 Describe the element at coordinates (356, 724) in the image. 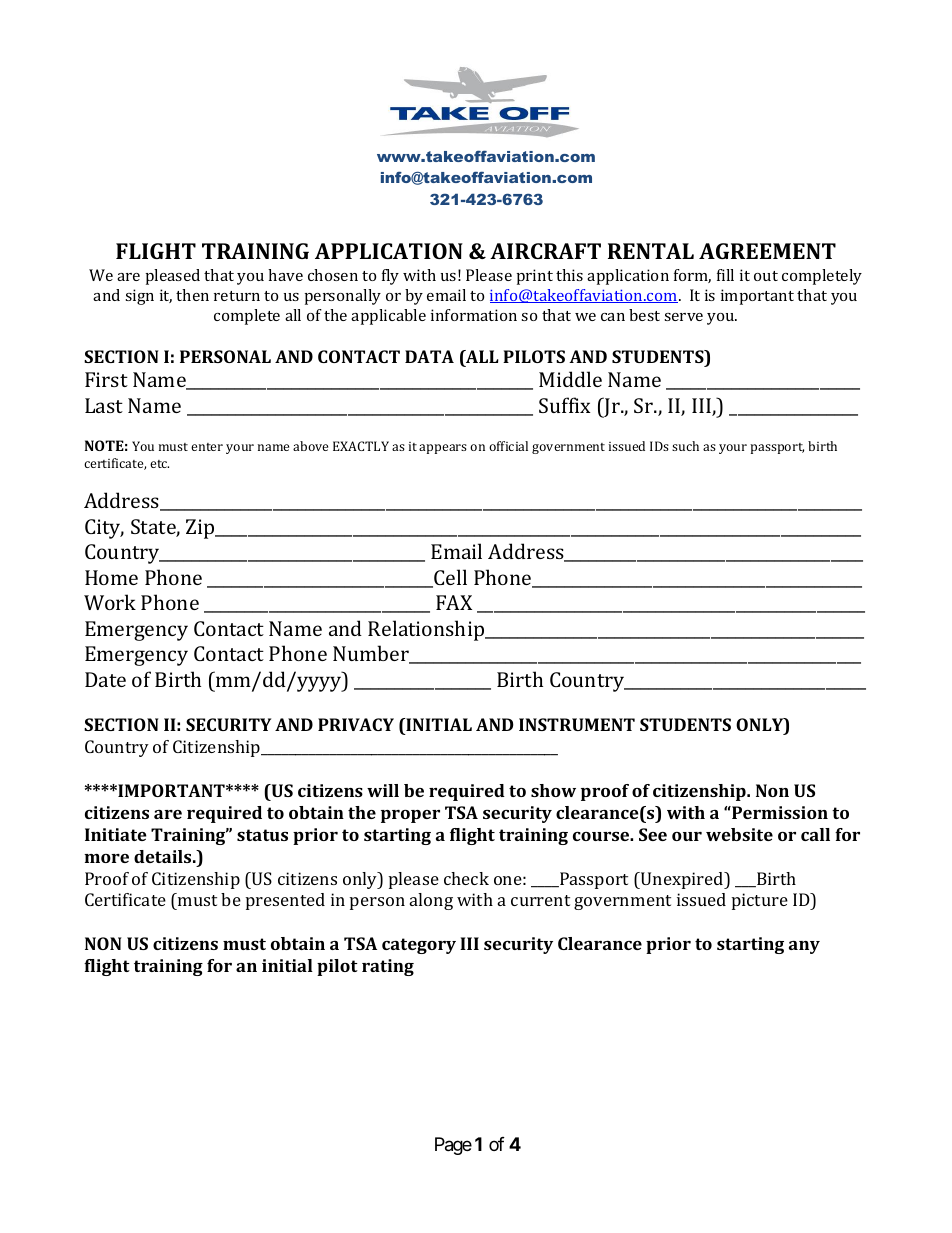

I see `PRIVACY` at that location.
